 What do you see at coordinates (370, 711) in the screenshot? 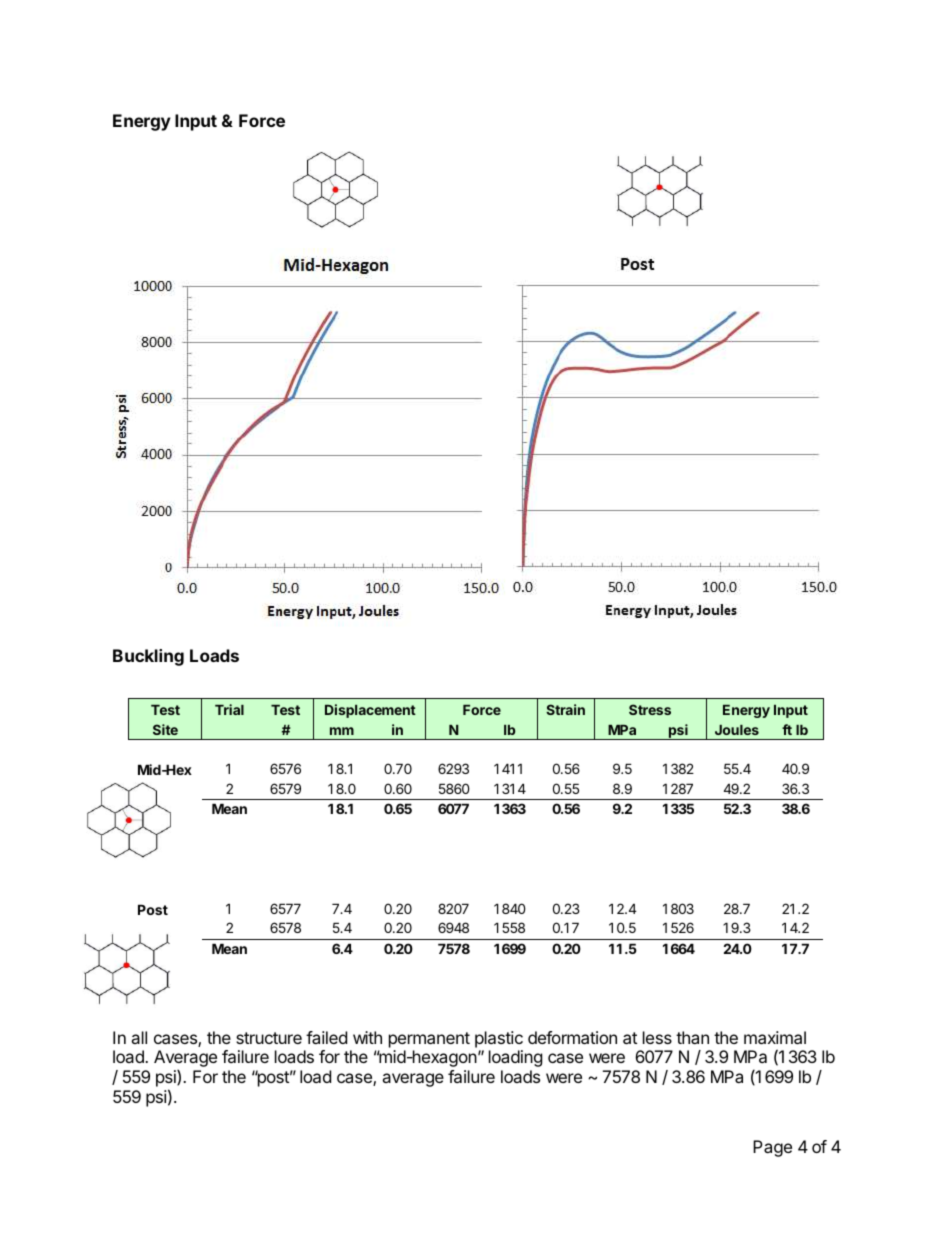
I see `Displacement` at bounding box center [370, 711].
